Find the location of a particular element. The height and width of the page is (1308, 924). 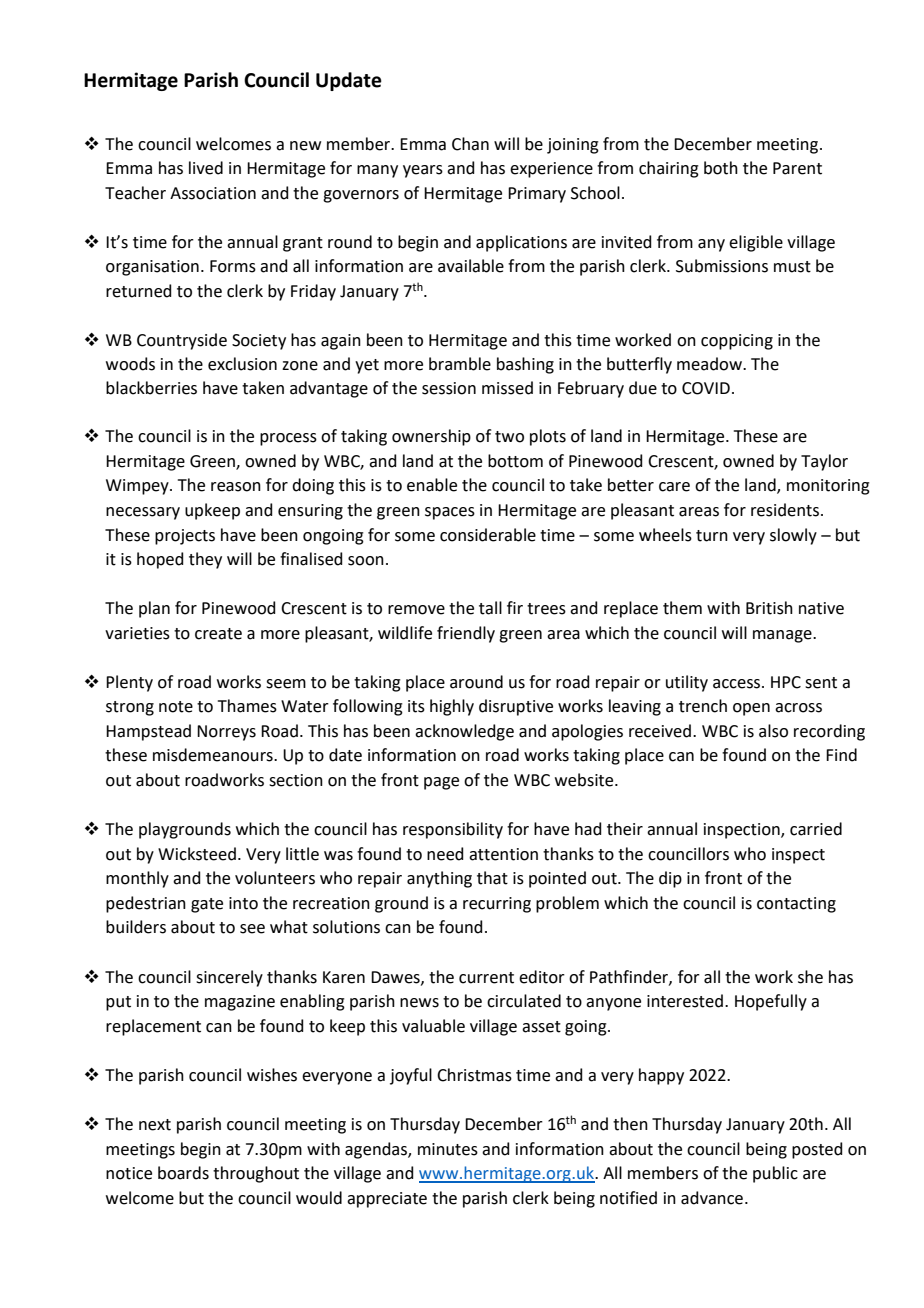

lived is located at coordinates (206, 168).
